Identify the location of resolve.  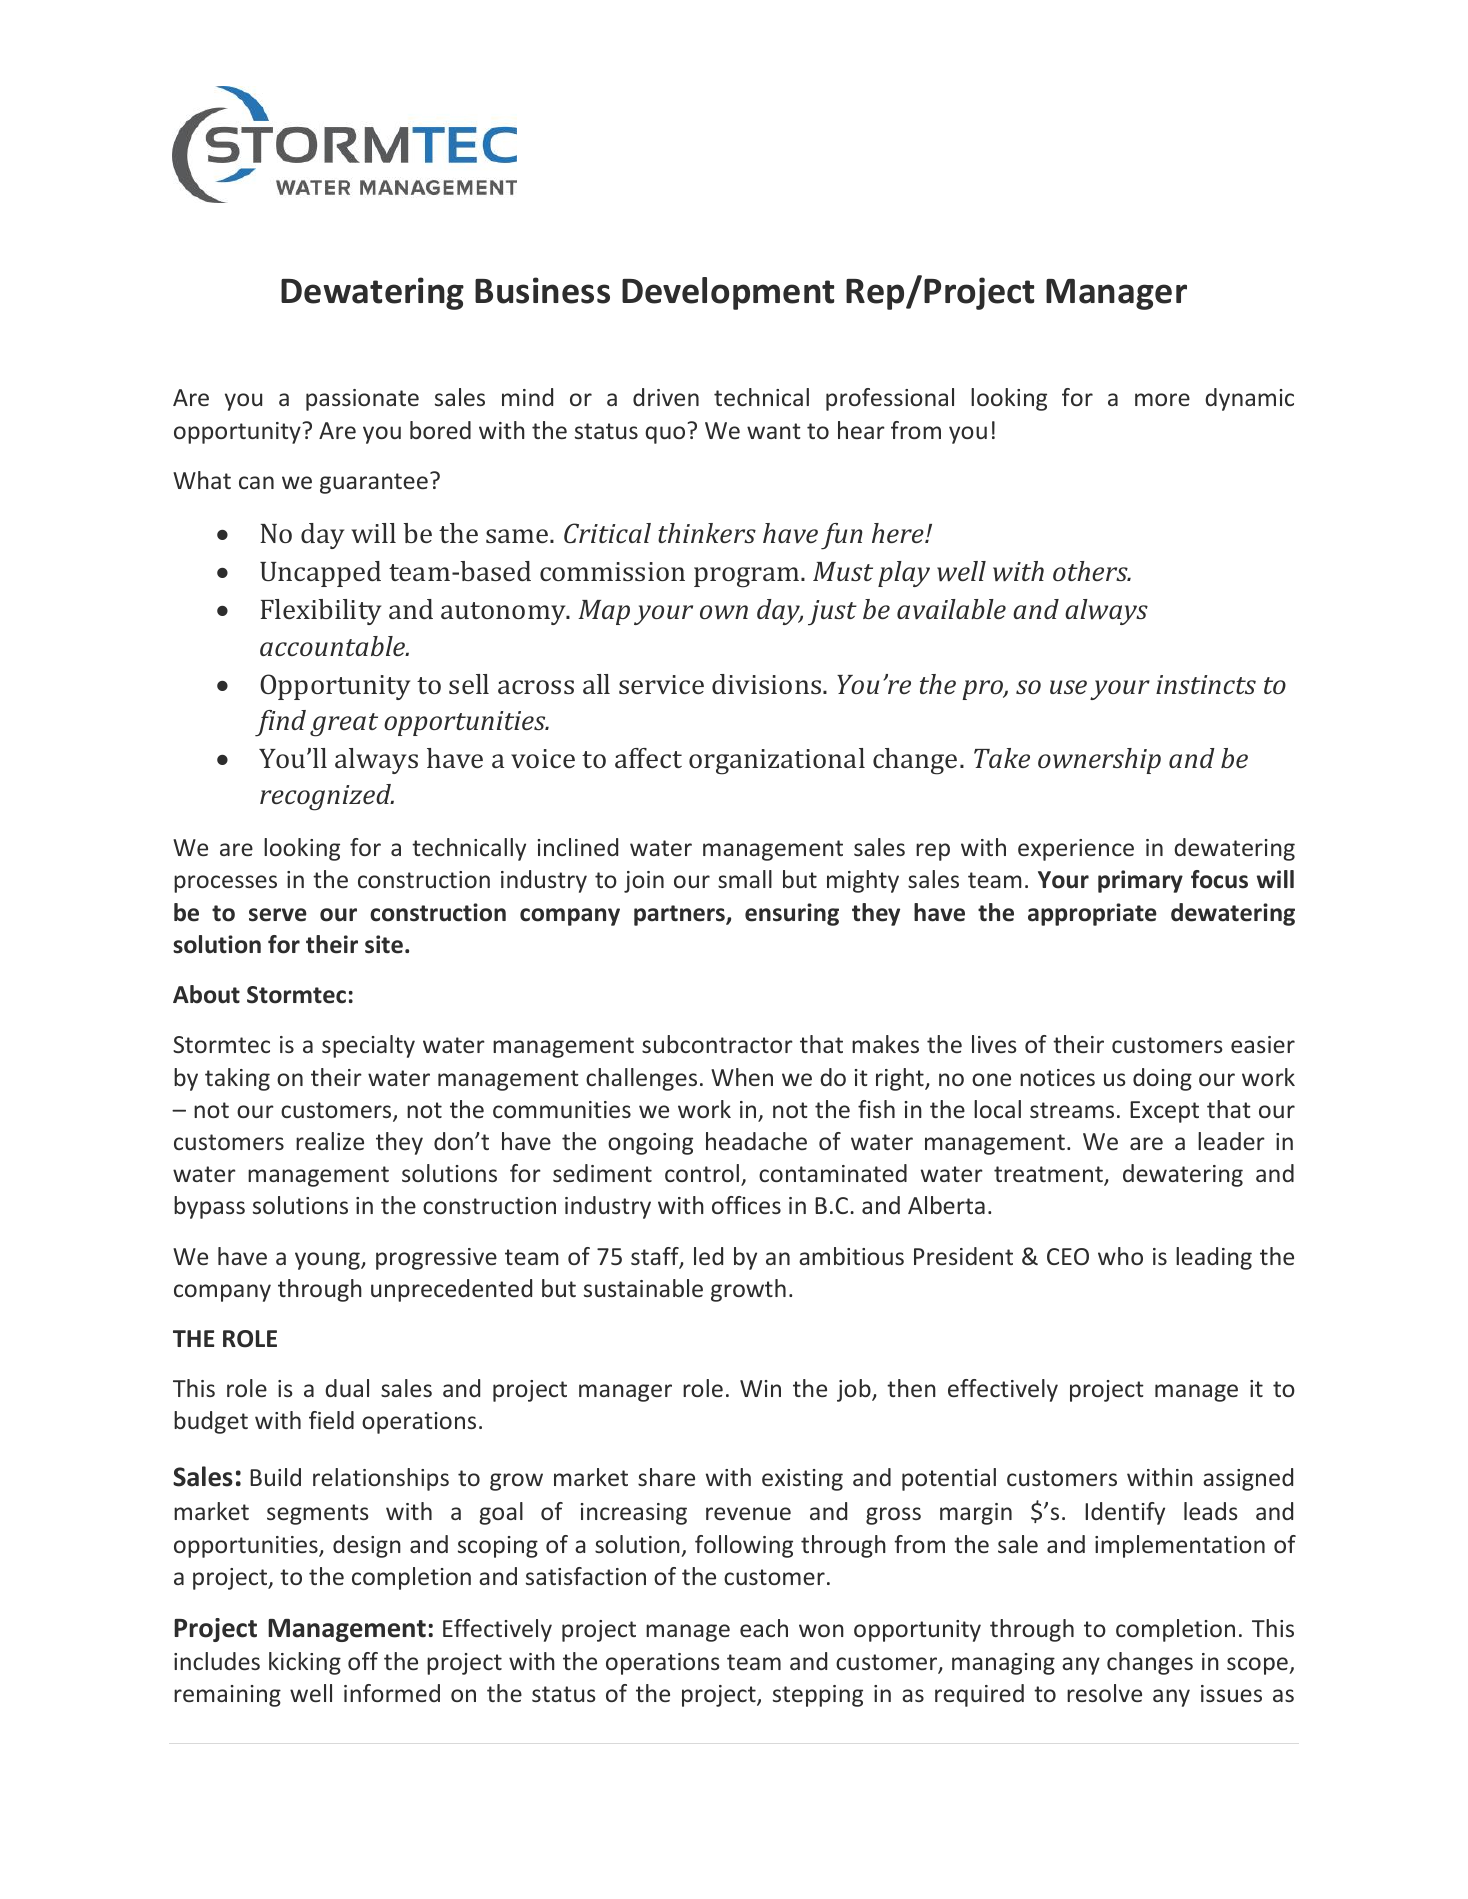
(1104, 1693).
